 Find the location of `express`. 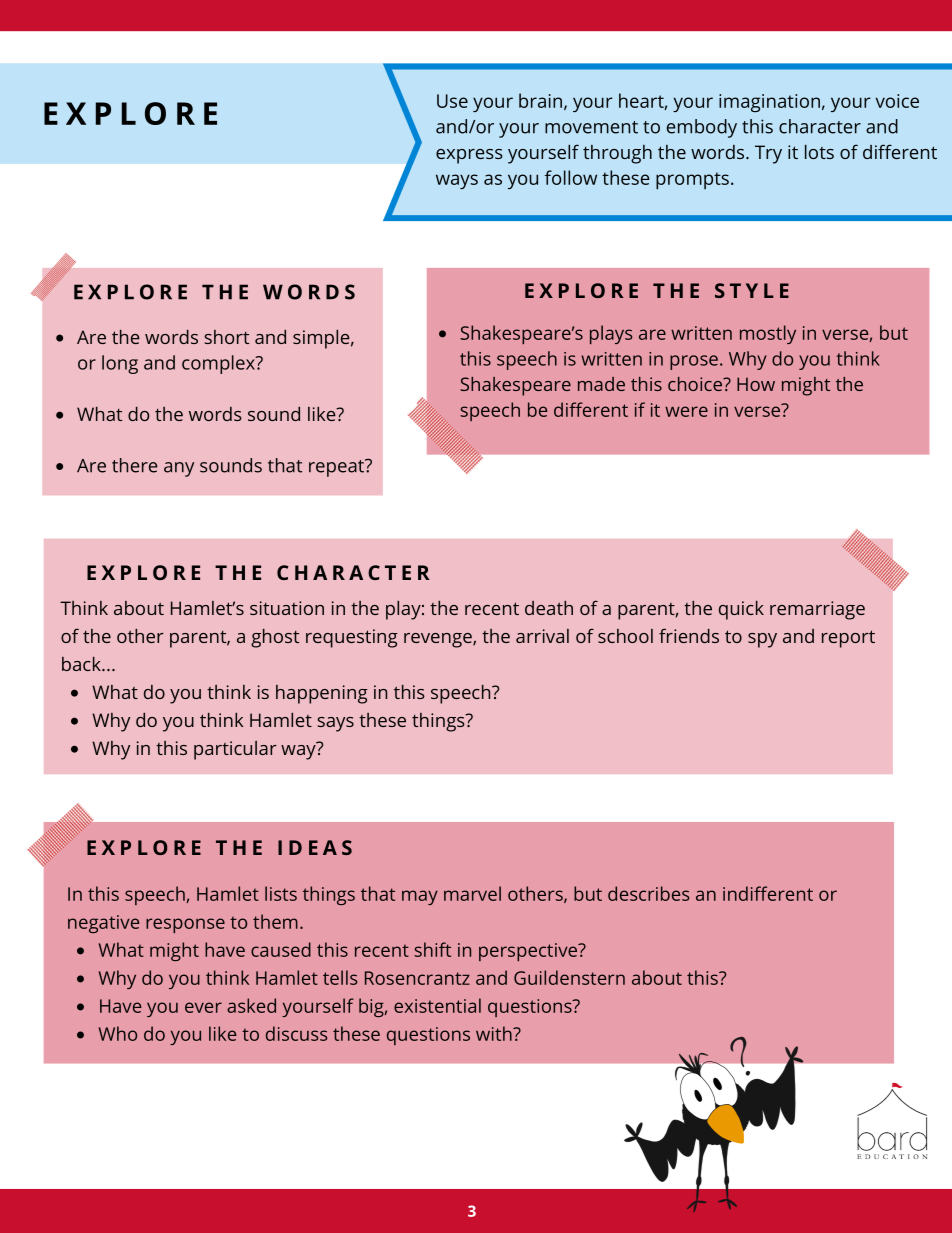

express is located at coordinates (469, 156).
